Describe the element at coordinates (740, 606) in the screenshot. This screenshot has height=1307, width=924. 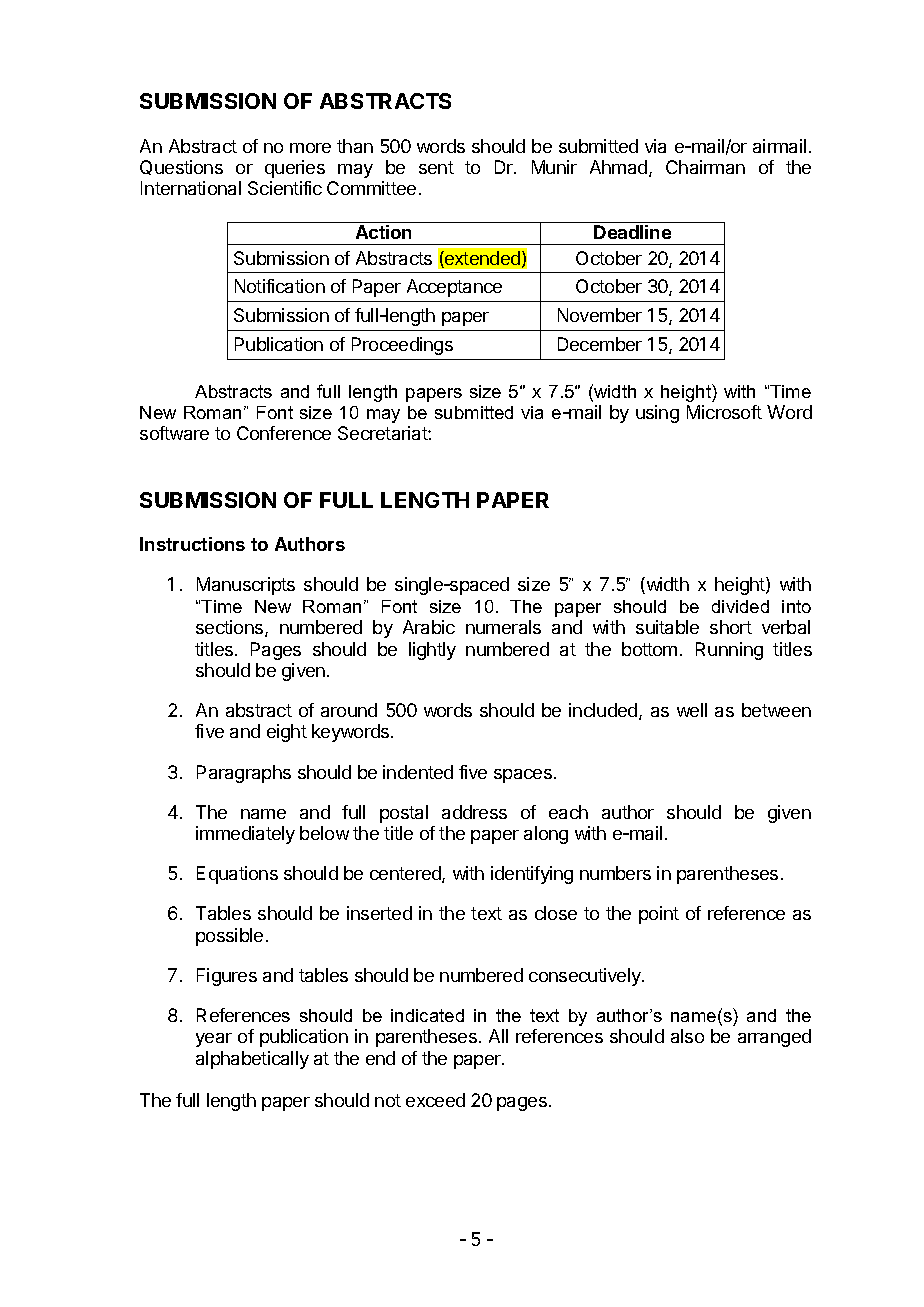
I see `divided` at that location.
